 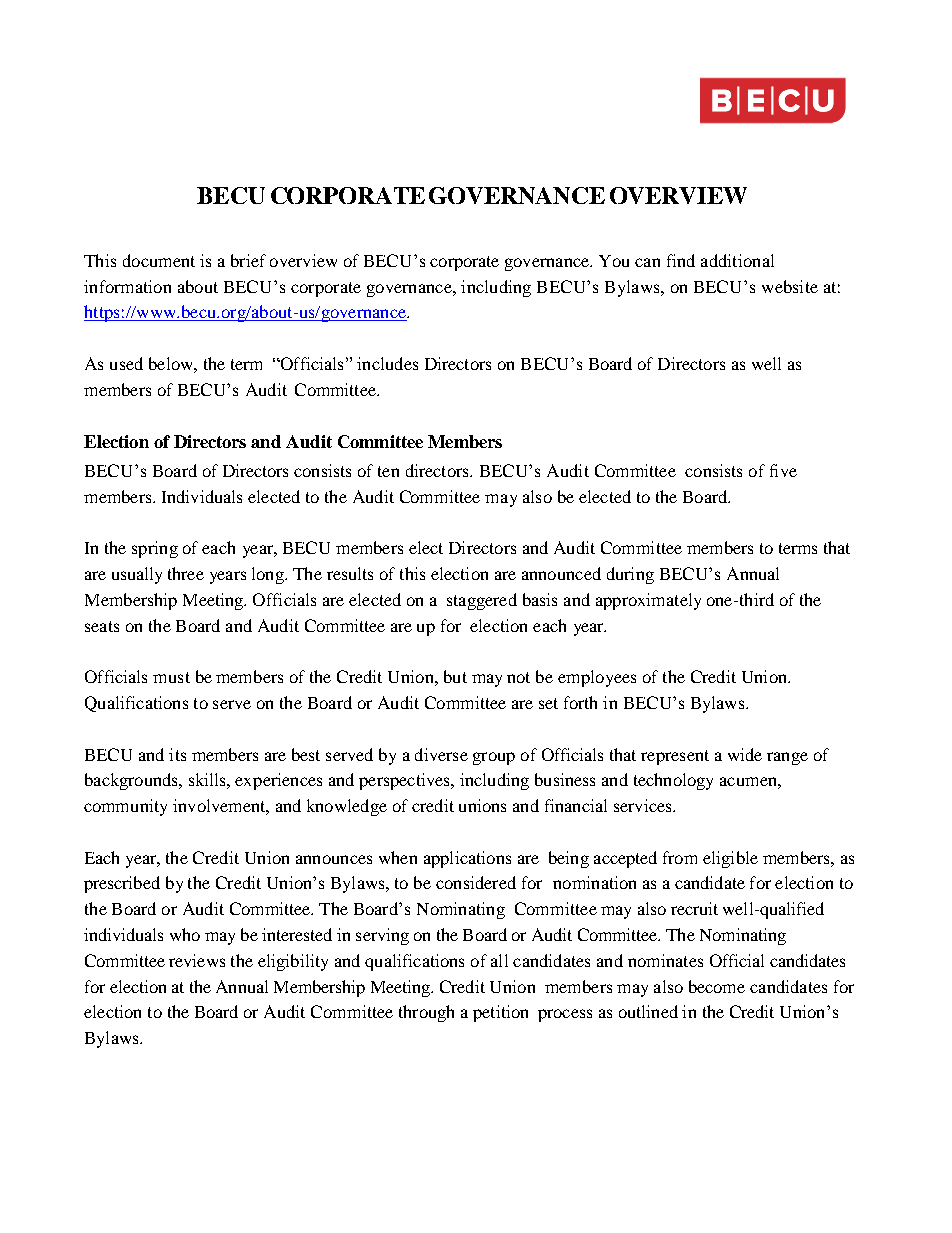 What do you see at coordinates (159, 260) in the page?
I see `document` at bounding box center [159, 260].
